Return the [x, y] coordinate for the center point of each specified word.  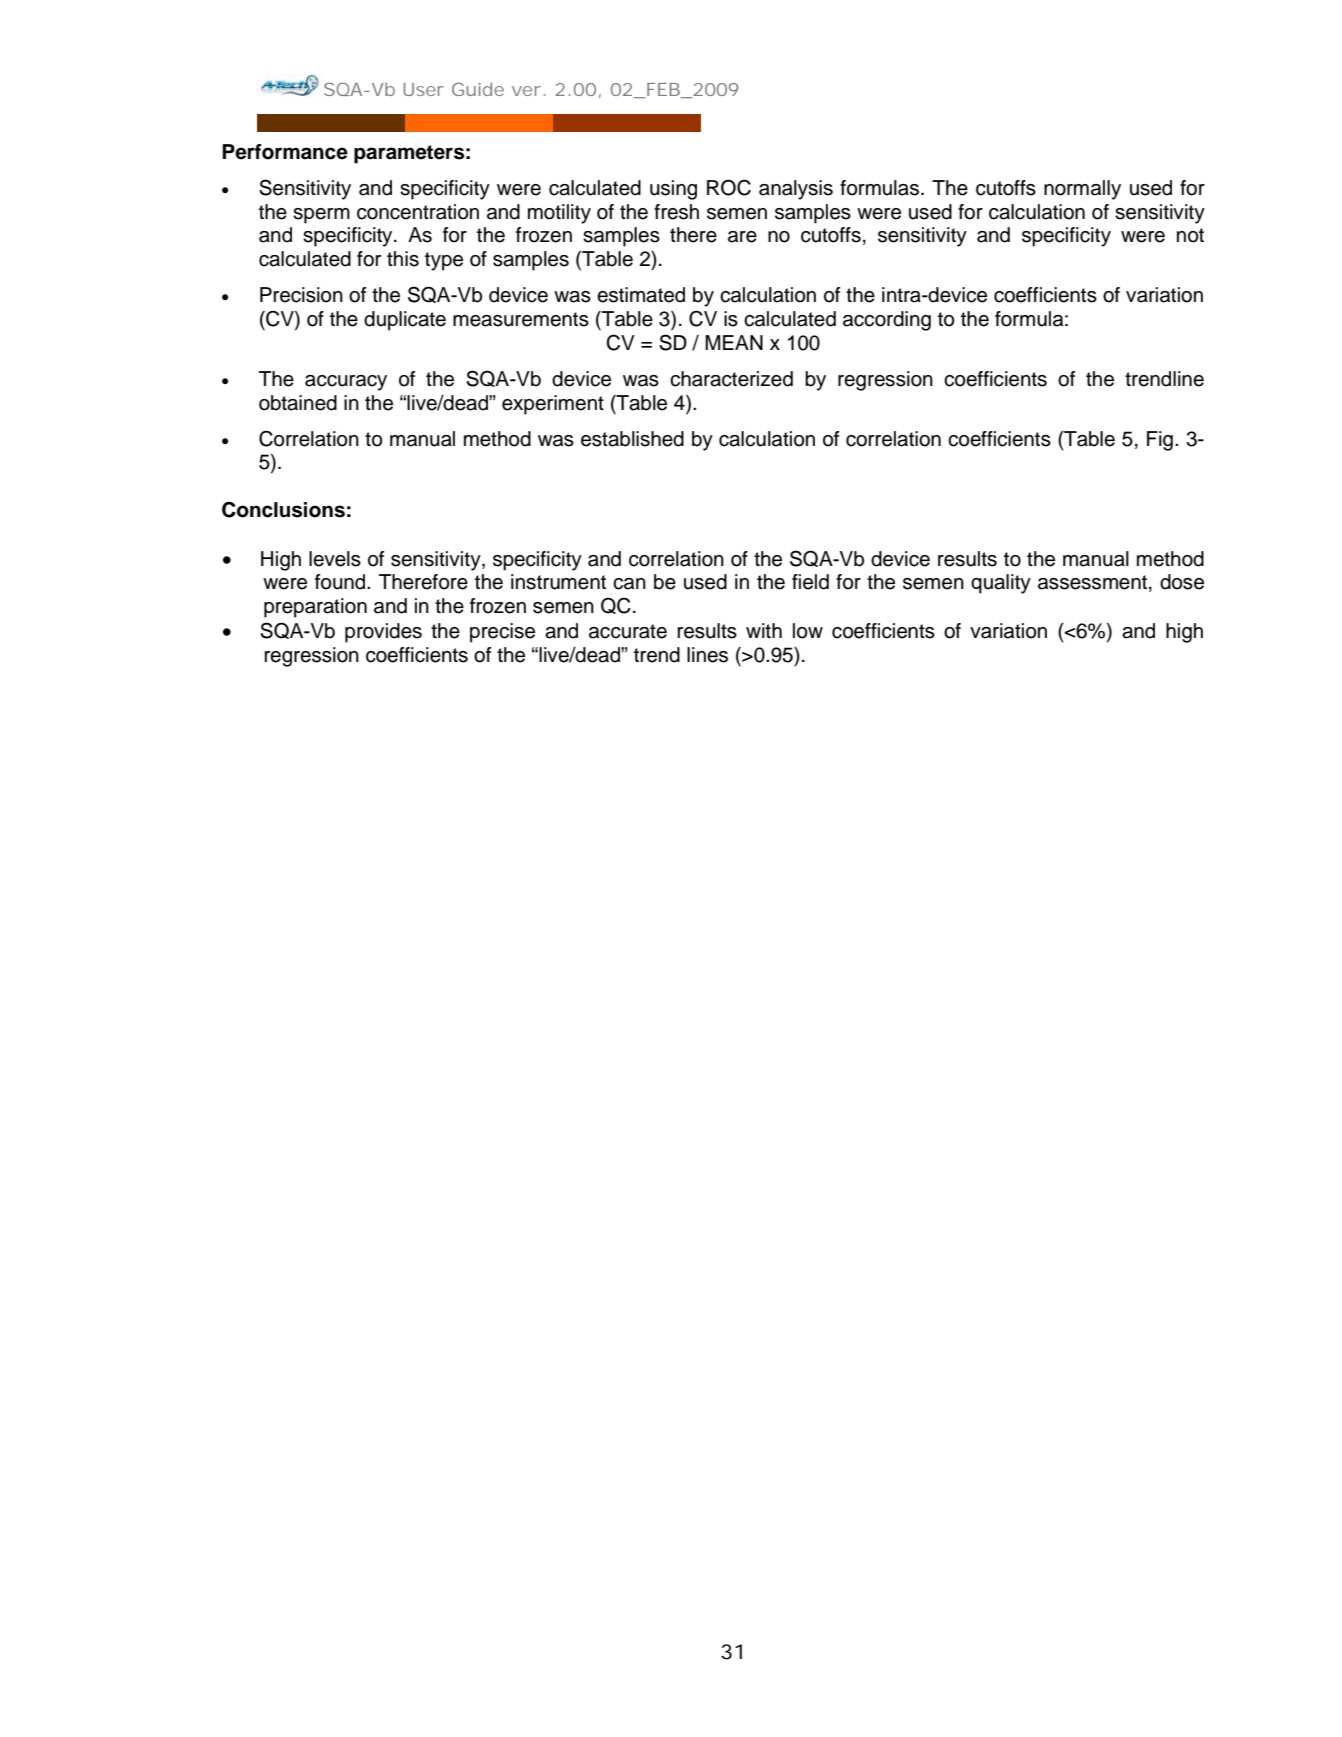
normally [1082, 190]
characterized [731, 379]
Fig [1160, 441]
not [1190, 235]
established [632, 439]
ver [526, 91]
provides [383, 633]
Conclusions [283, 510]
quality [1001, 584]
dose [1182, 582]
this [403, 259]
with [764, 630]
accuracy [346, 383]
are [742, 237]
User [424, 89]
